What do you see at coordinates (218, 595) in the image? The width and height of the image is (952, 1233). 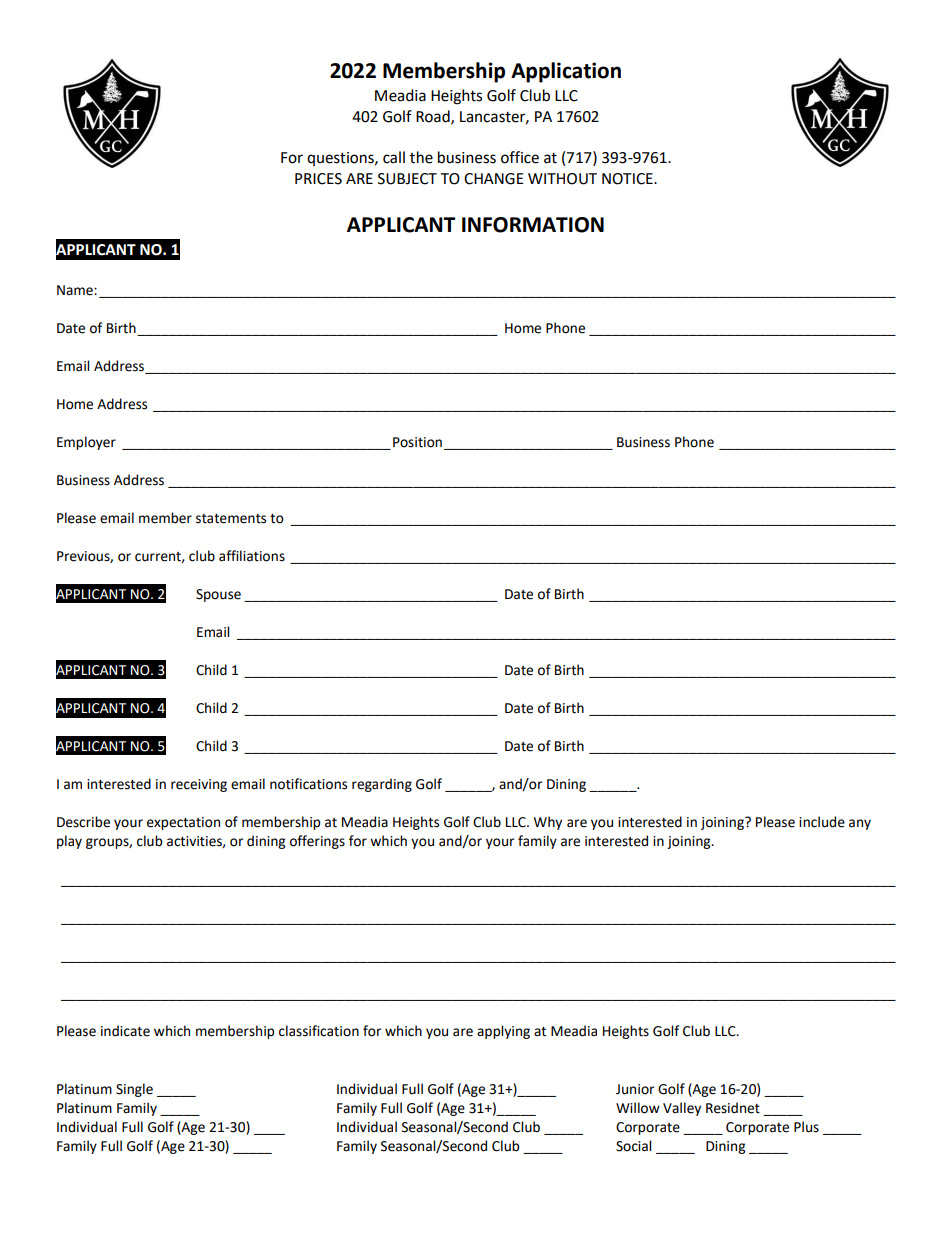 I see `Spouse` at bounding box center [218, 595].
